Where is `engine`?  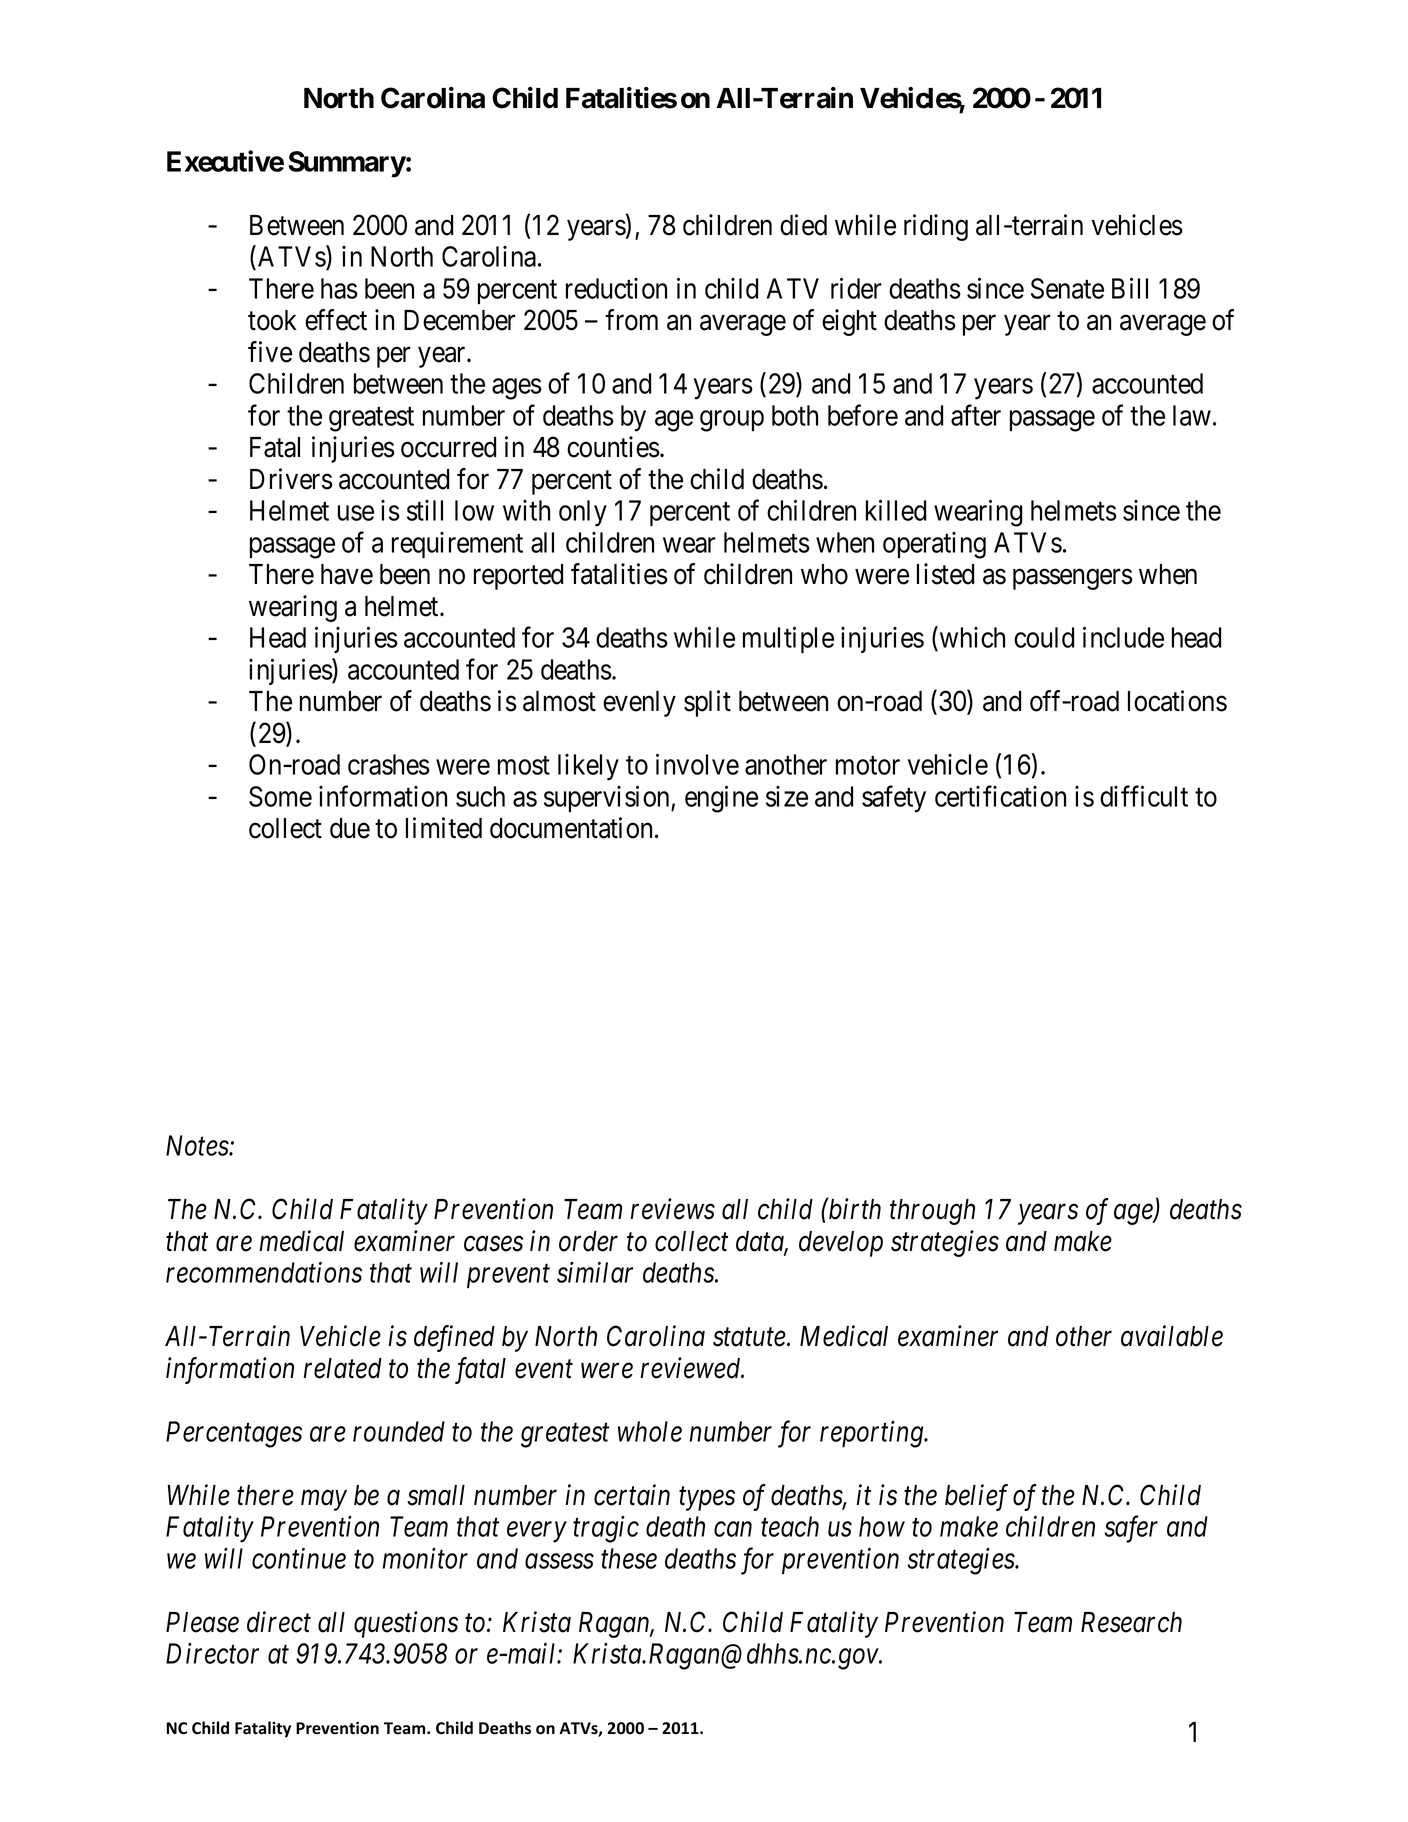 engine is located at coordinates (721, 799).
